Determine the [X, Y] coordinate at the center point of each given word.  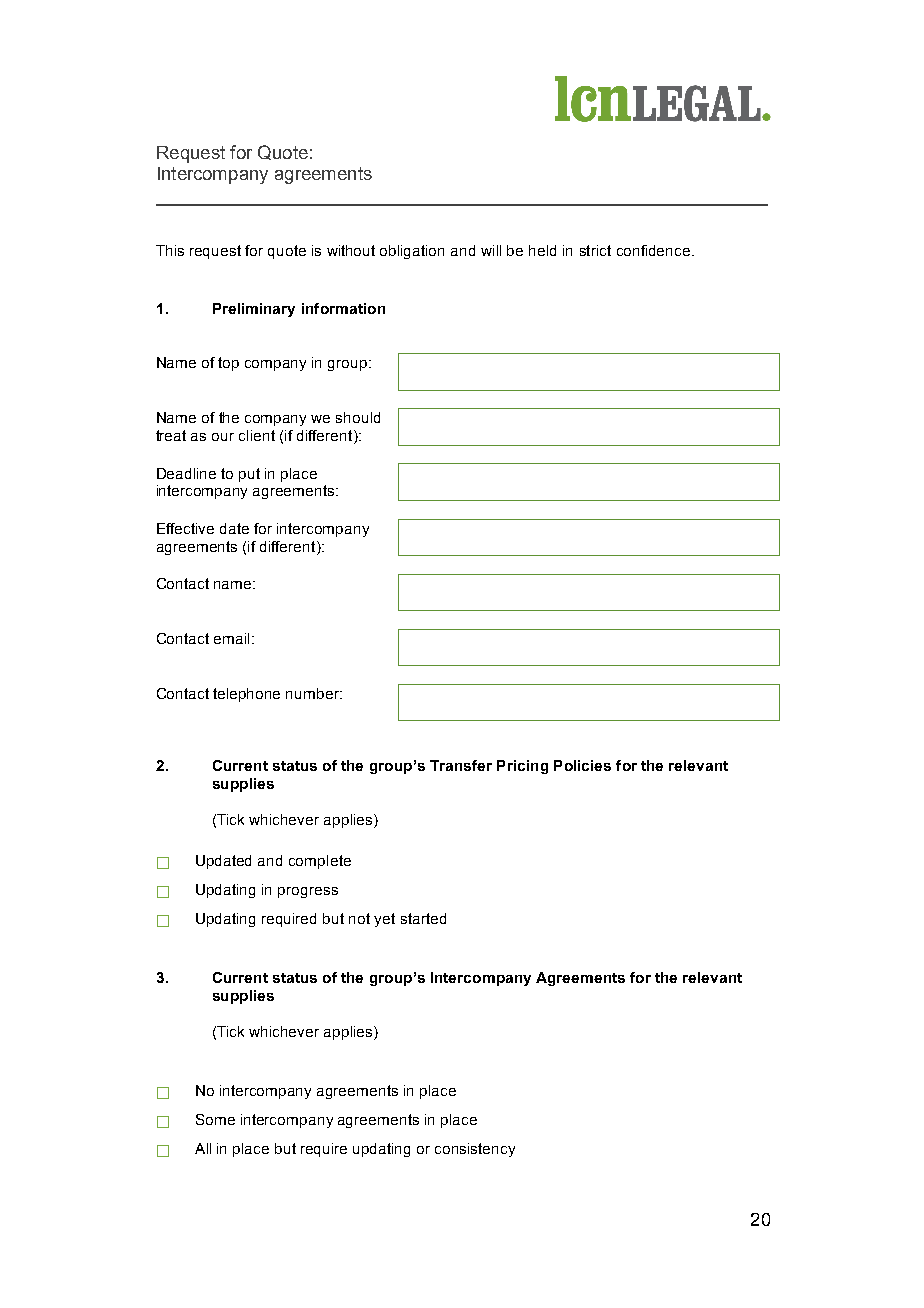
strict [595, 250]
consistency [475, 1150]
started [423, 918]
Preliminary [254, 310]
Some [215, 1119]
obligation [412, 252]
